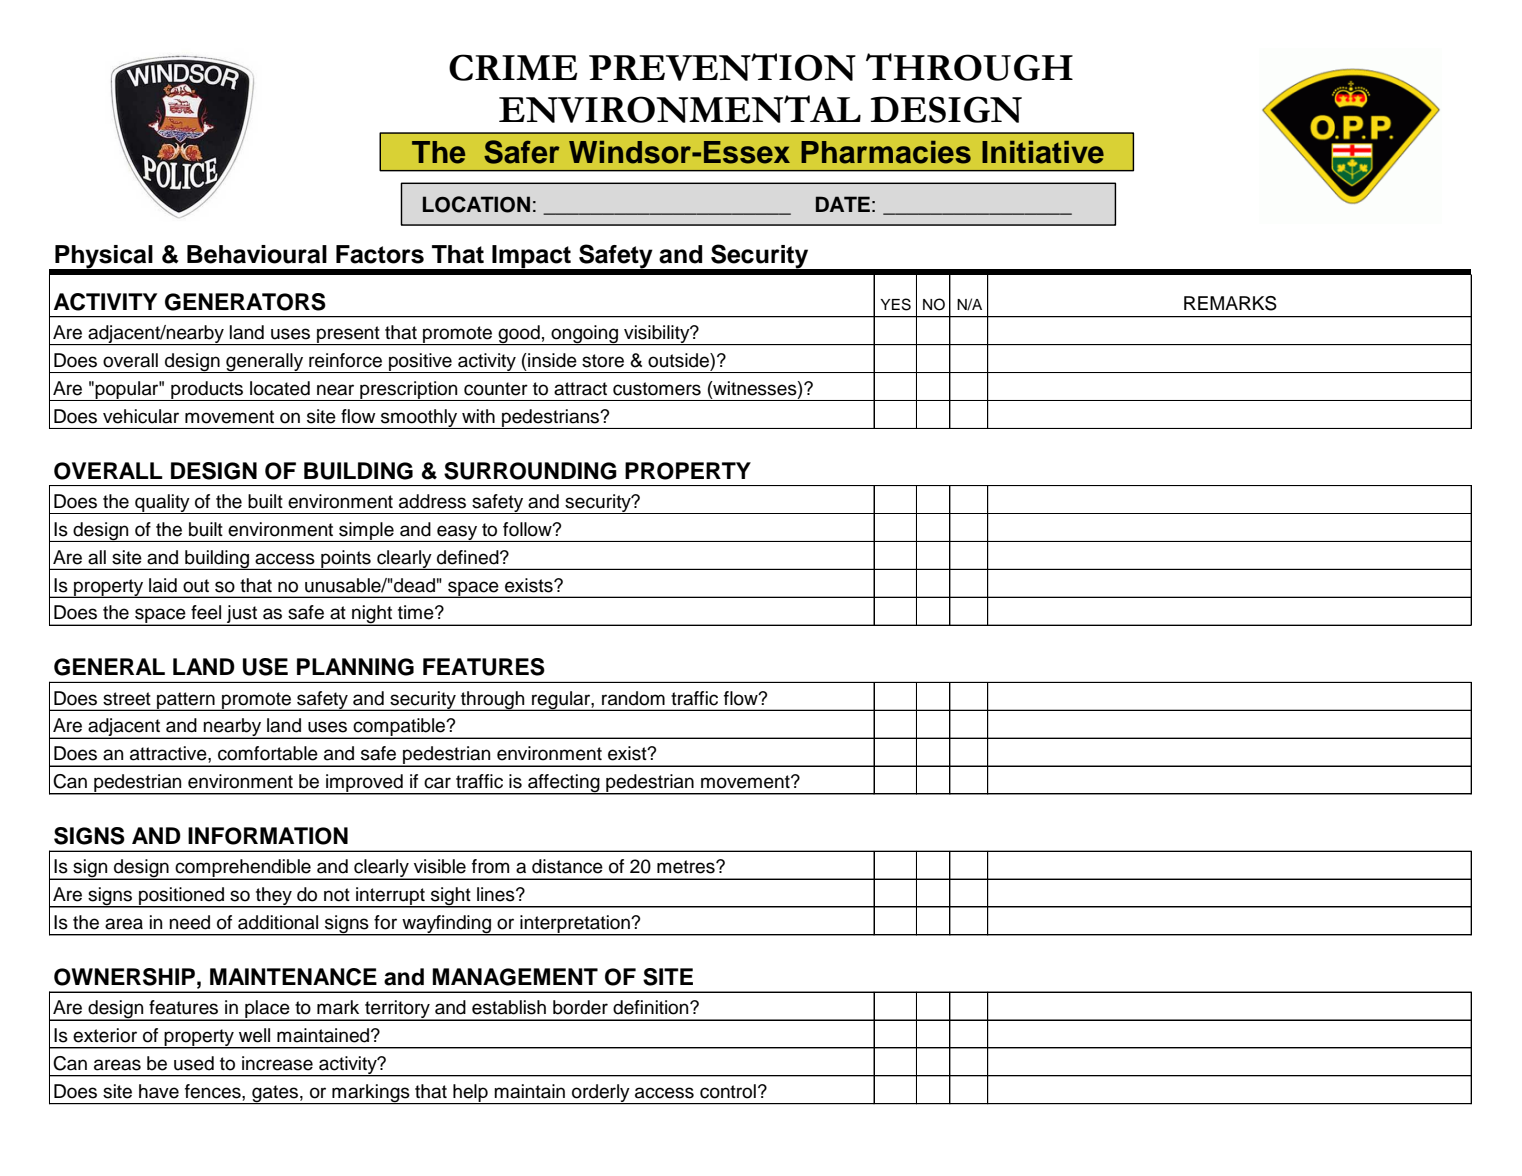  Describe the element at coordinates (886, 152) in the document. I see `Pharmacies` at that location.
